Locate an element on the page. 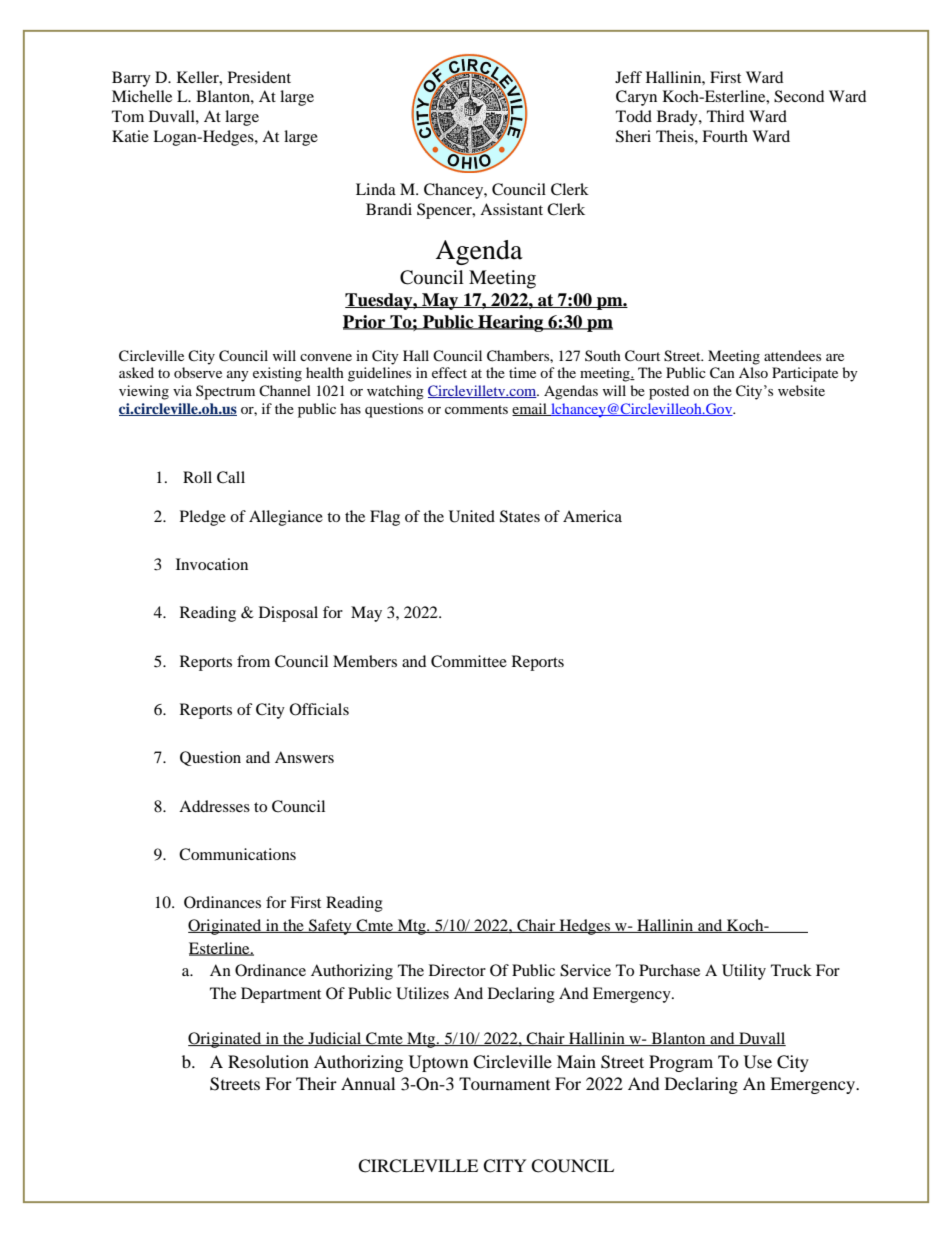  Utility is located at coordinates (744, 972).
